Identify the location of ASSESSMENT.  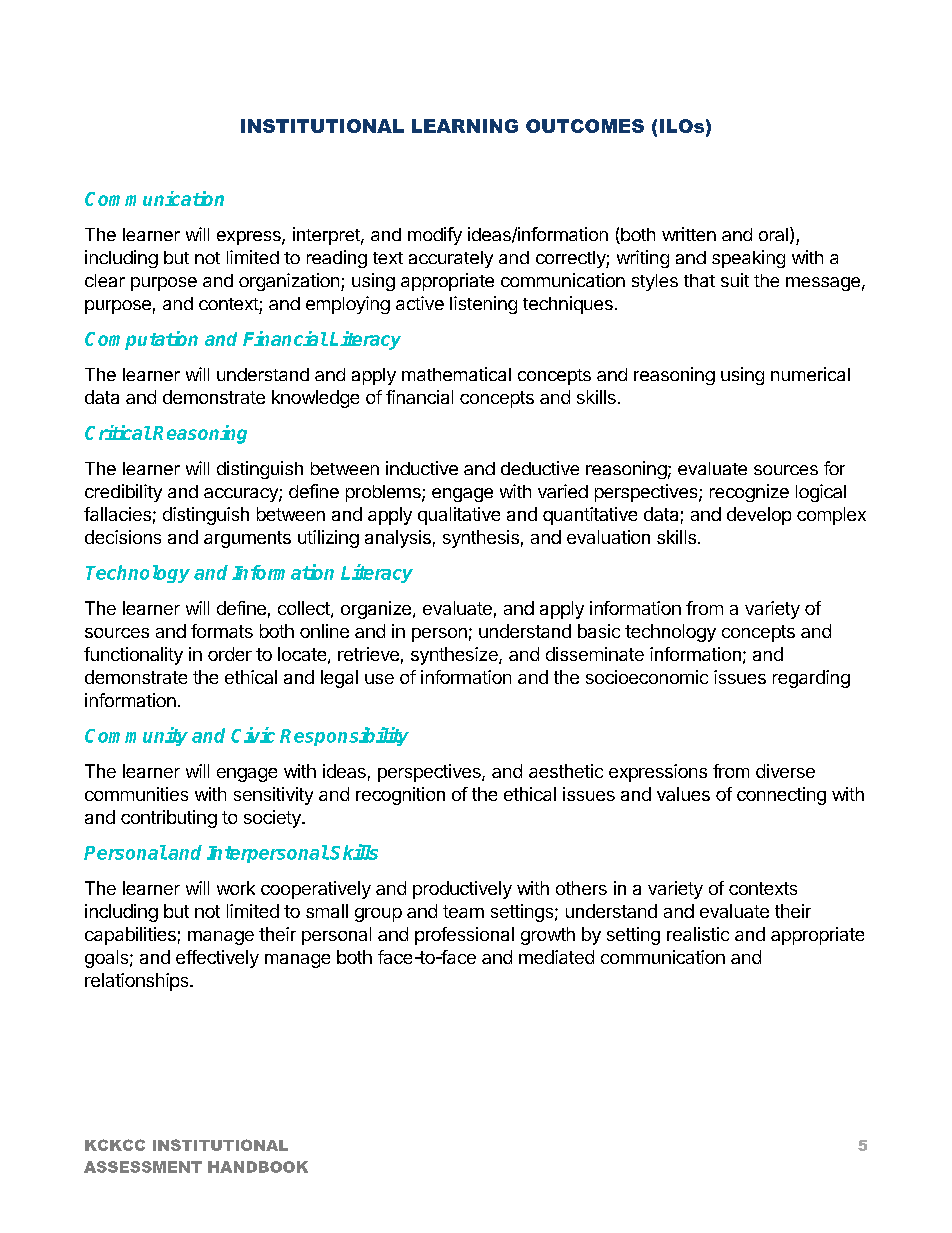
(143, 1167).
